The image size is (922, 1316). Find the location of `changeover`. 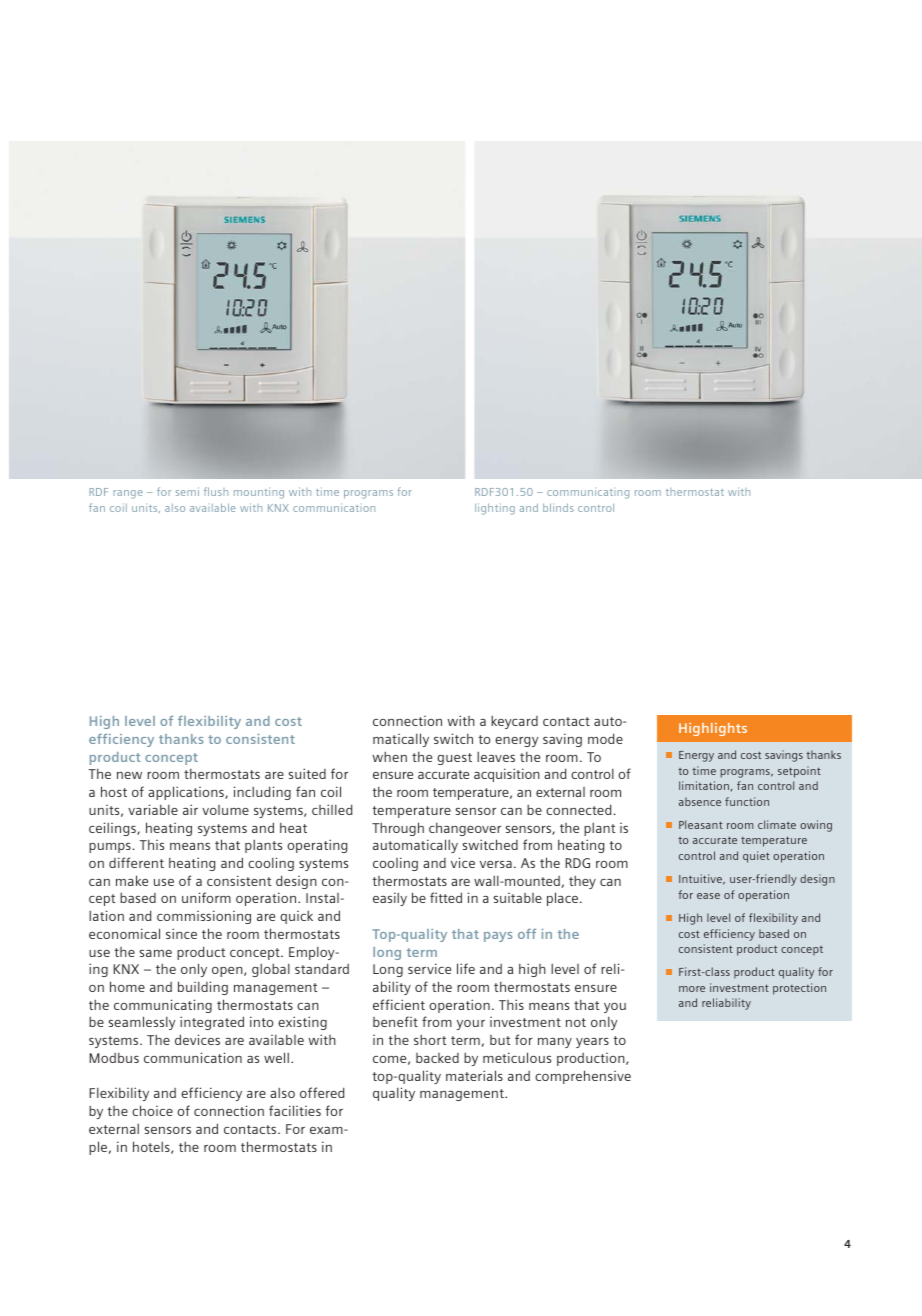

changeover is located at coordinates (465, 829).
